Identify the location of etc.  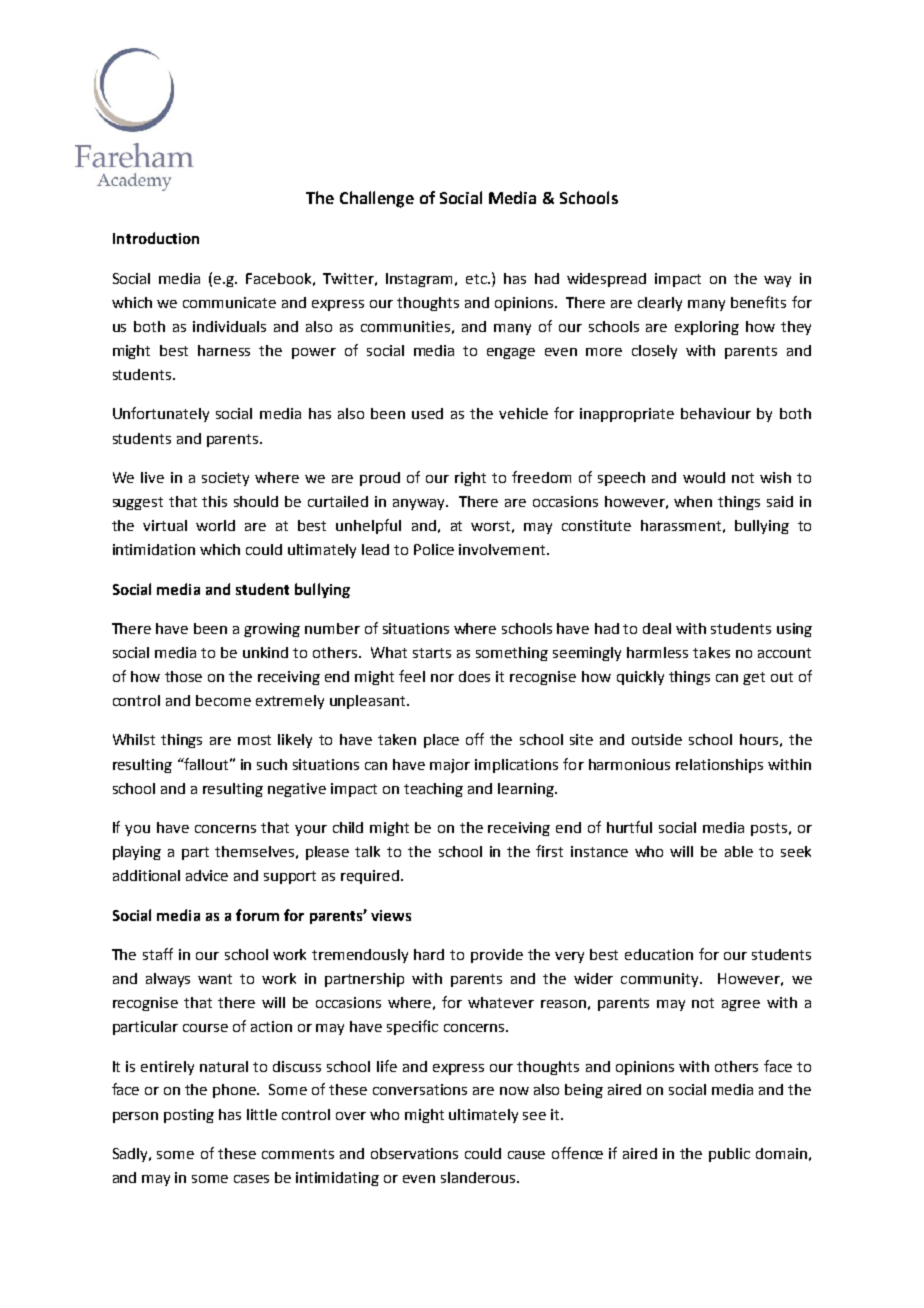
(477, 279).
